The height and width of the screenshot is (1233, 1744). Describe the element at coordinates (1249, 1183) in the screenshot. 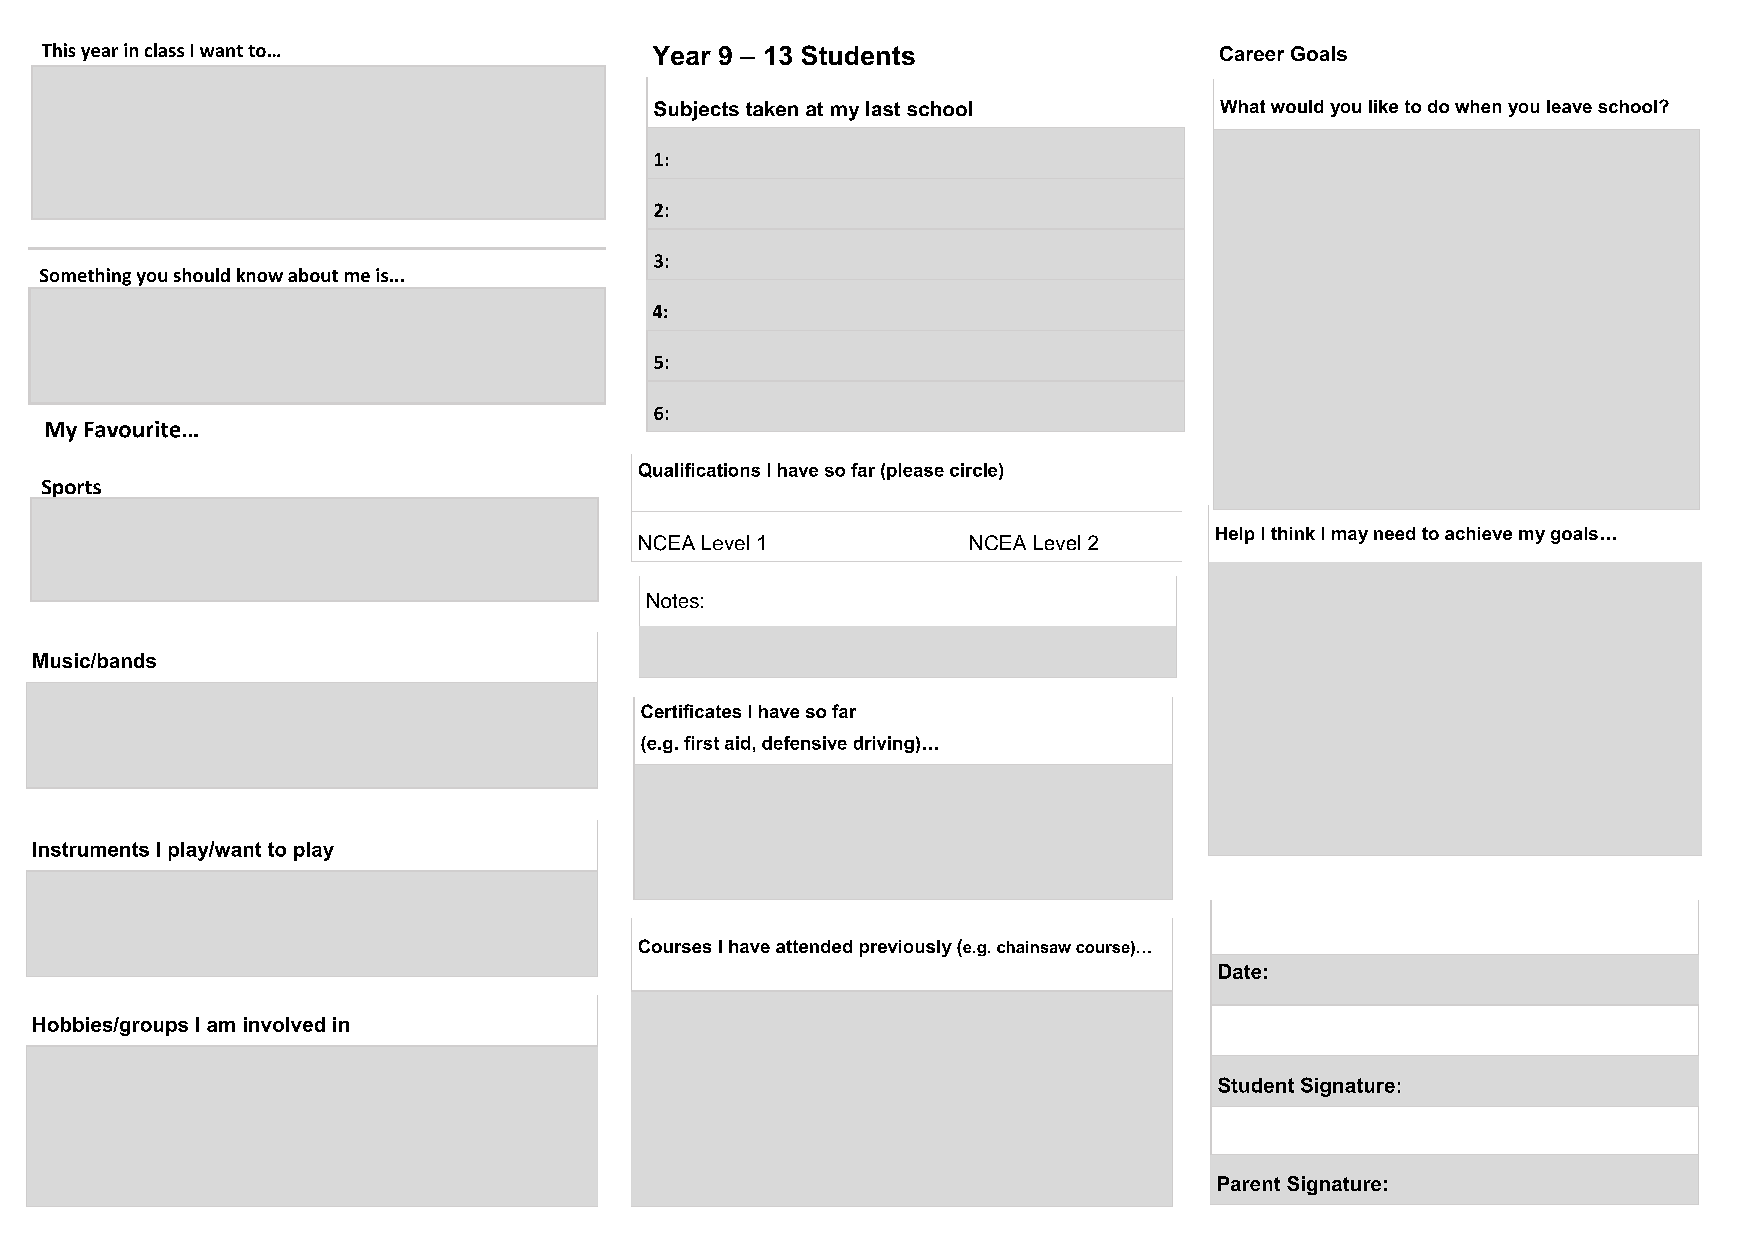

I see `Parent` at that location.
